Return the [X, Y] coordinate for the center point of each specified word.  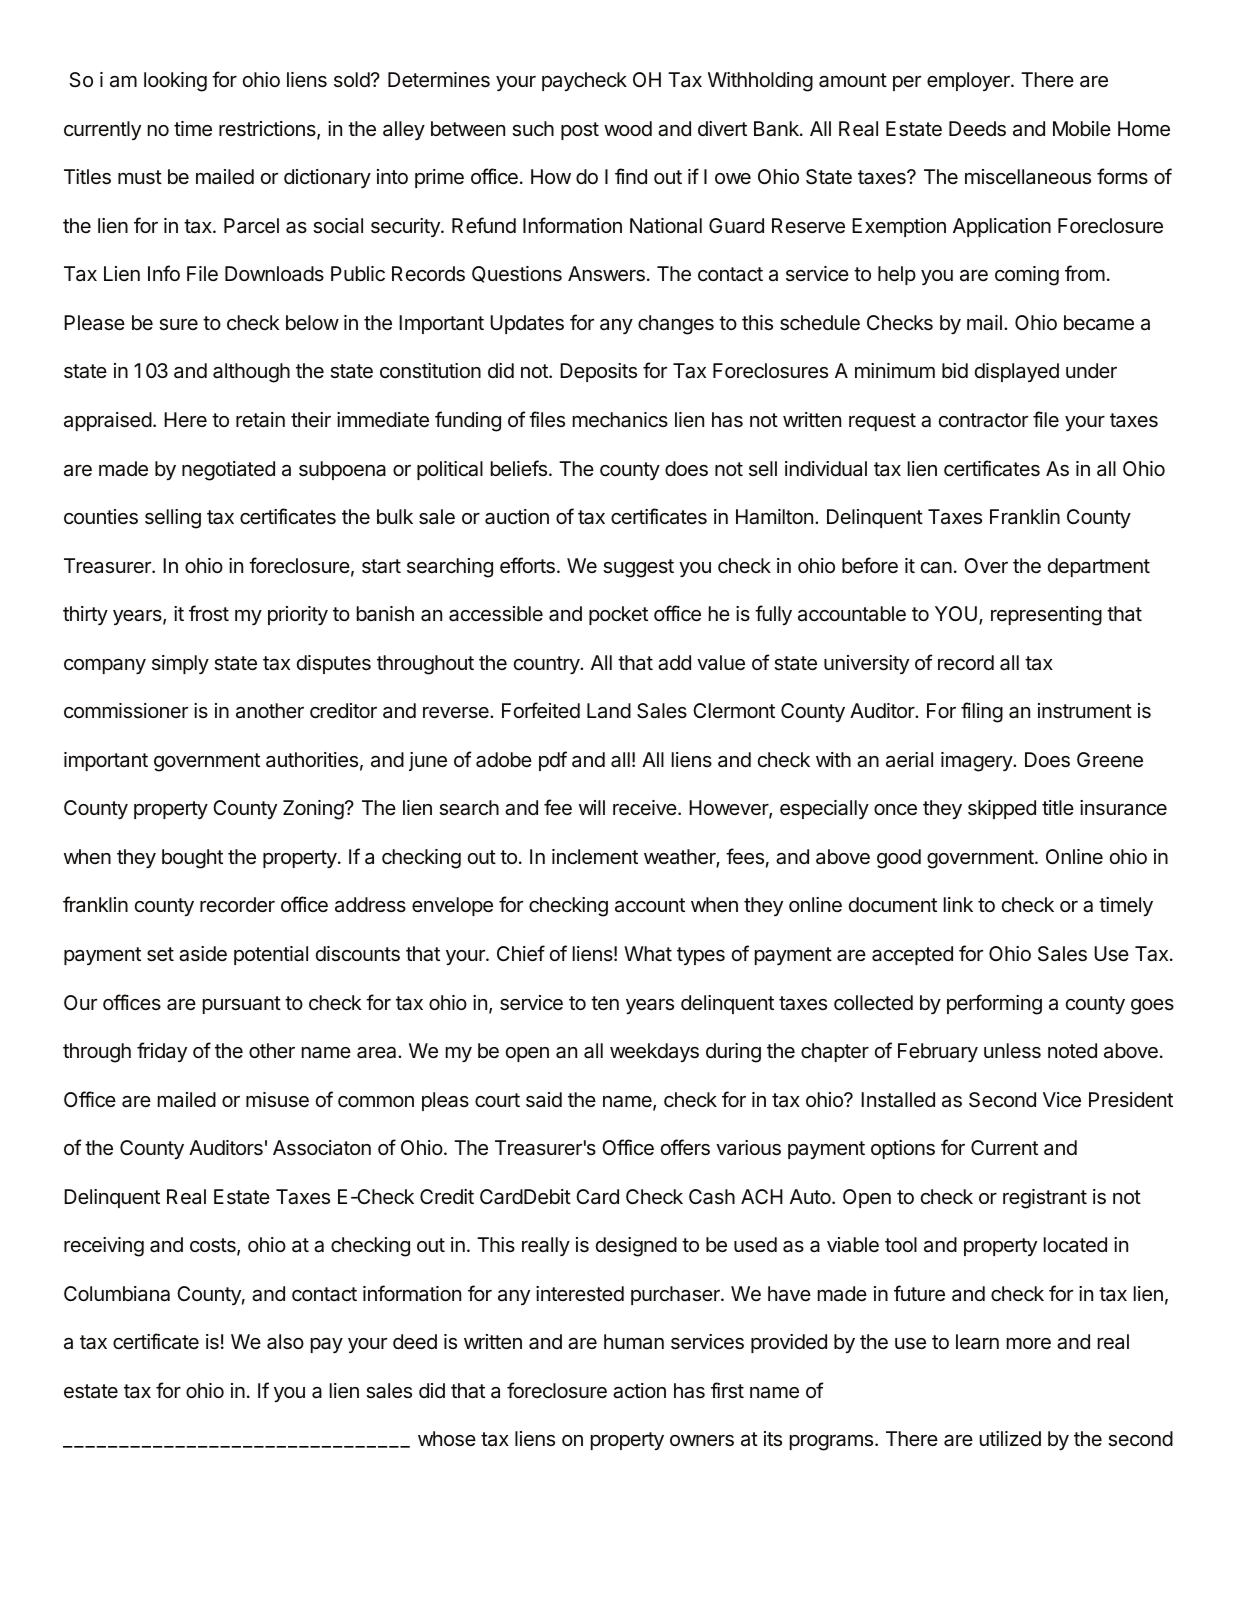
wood [628, 128]
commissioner [126, 710]
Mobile [1082, 128]
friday [162, 1052]
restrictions [268, 130]
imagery [977, 762]
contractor [983, 420]
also [285, 1342]
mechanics [620, 420]
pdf [553, 761]
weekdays [654, 1052]
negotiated [228, 471]
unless [1012, 1051]
